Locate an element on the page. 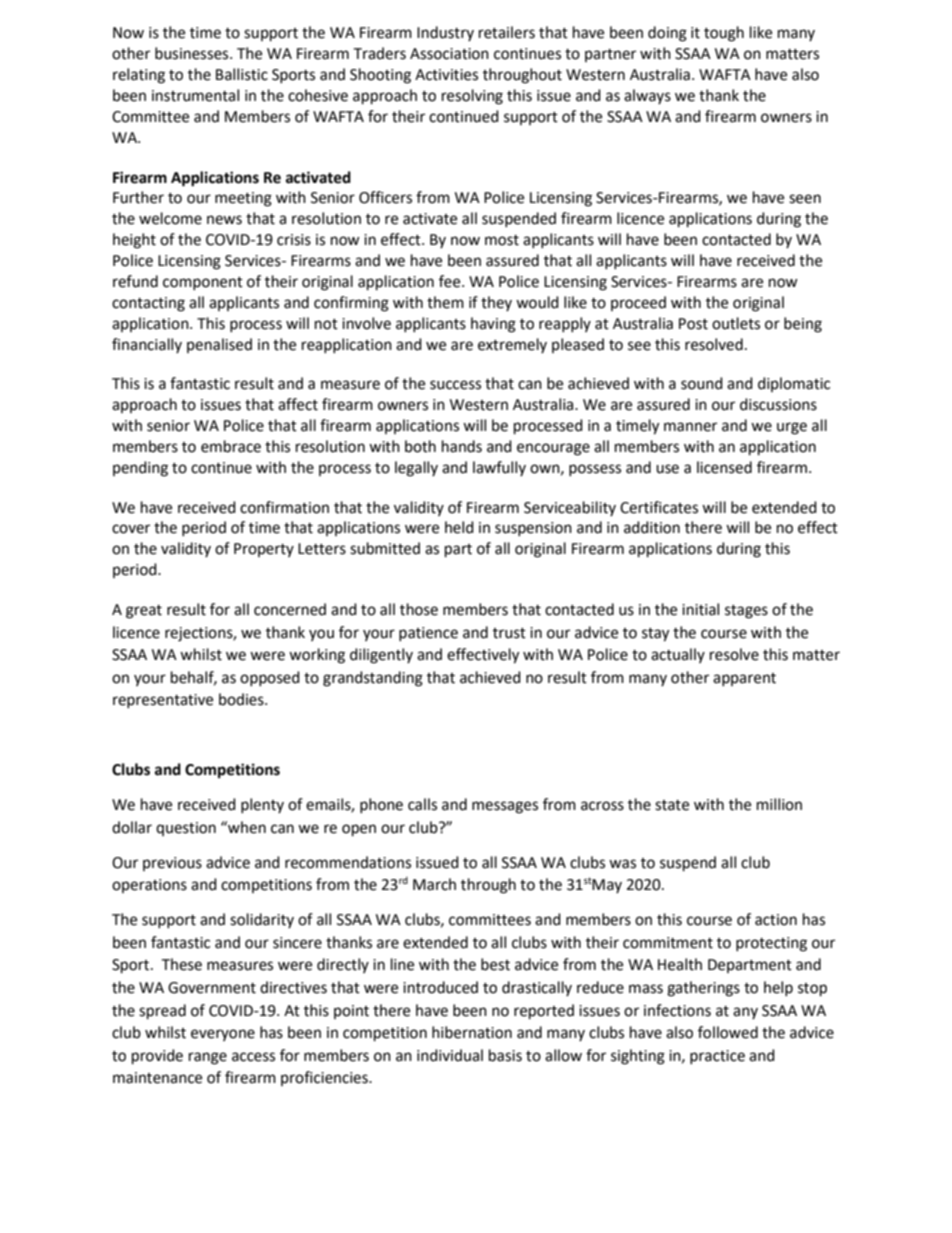 This page has height=1233, width=952. sound is located at coordinates (702, 383).
